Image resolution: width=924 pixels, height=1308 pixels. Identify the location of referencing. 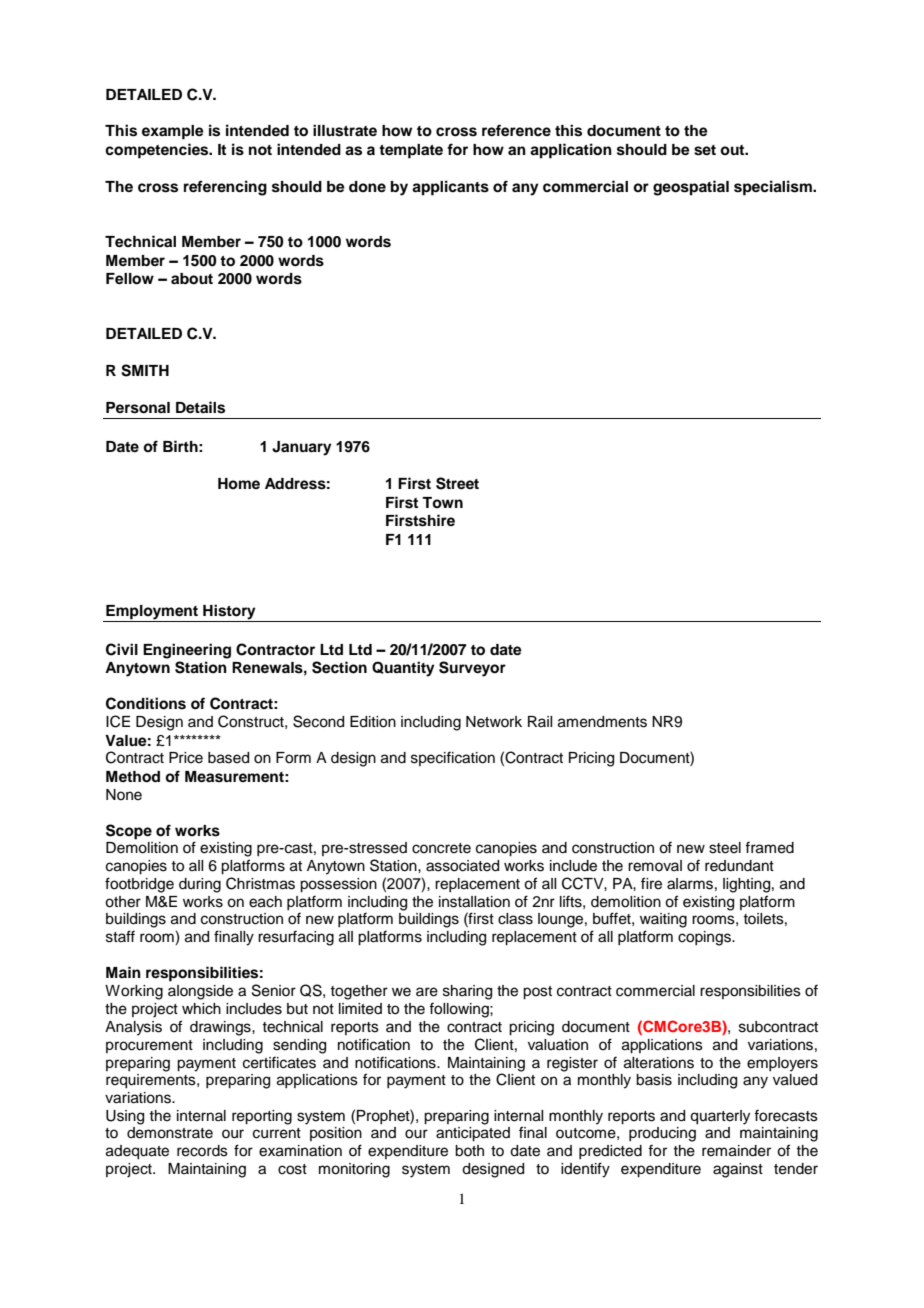
(225, 188).
